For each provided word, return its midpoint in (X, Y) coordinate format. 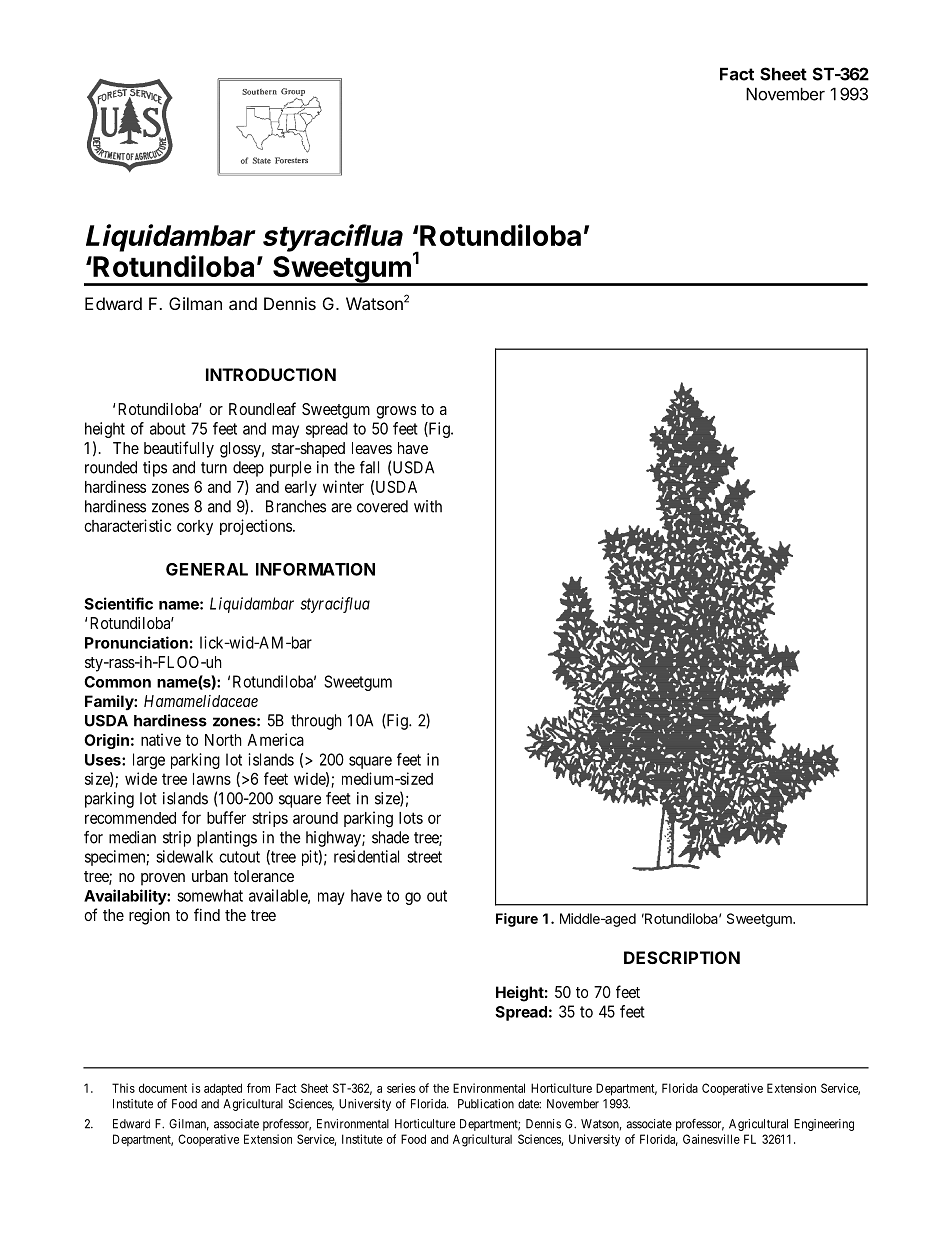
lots (411, 818)
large (149, 761)
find (207, 914)
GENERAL (207, 569)
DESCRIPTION (682, 957)
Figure (517, 920)
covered (382, 506)
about (168, 428)
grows (396, 412)
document (163, 1088)
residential (366, 856)
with (428, 506)
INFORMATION (315, 569)
